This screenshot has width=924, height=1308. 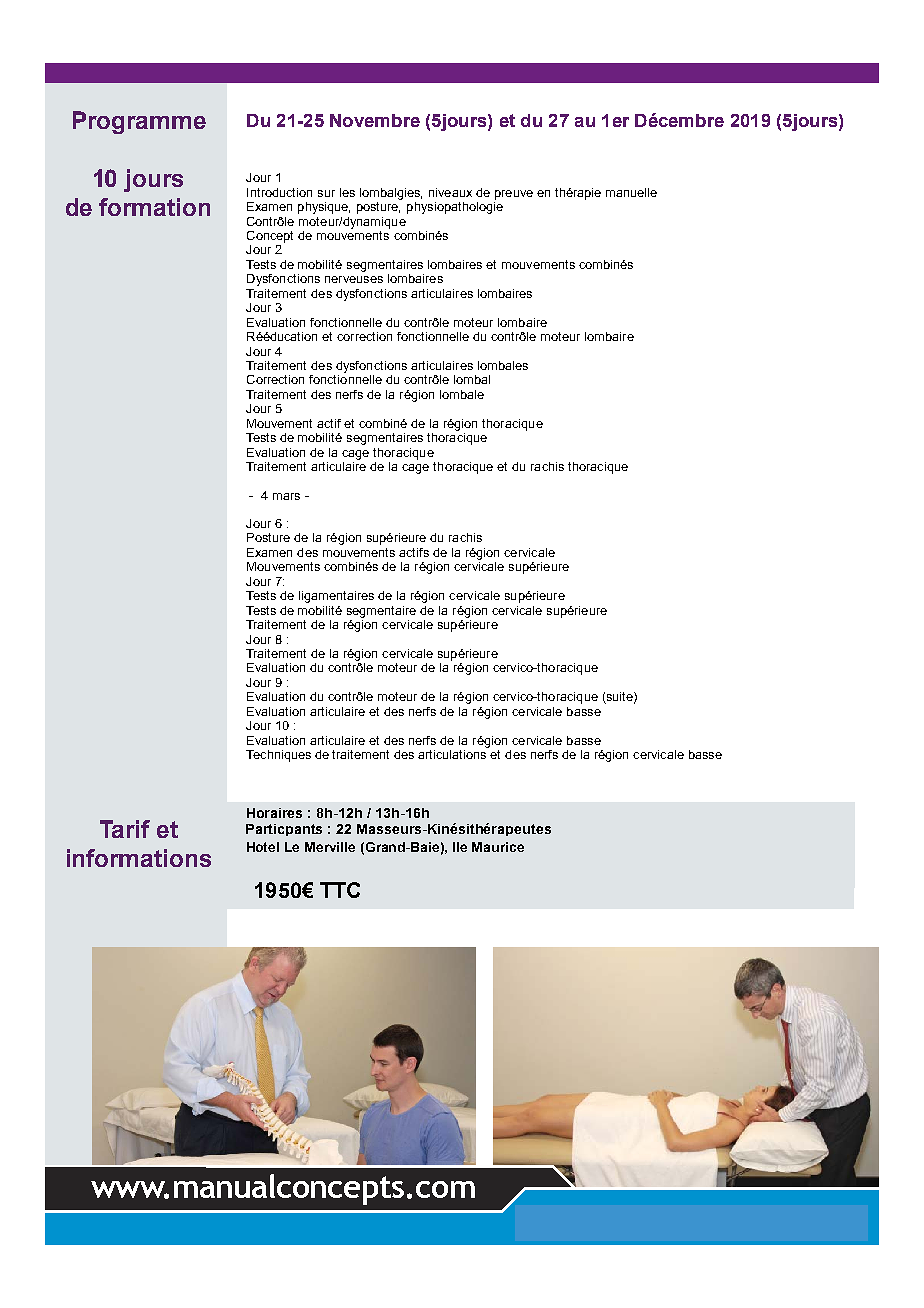 What do you see at coordinates (284, 830) in the screenshot?
I see `Particpants` at bounding box center [284, 830].
